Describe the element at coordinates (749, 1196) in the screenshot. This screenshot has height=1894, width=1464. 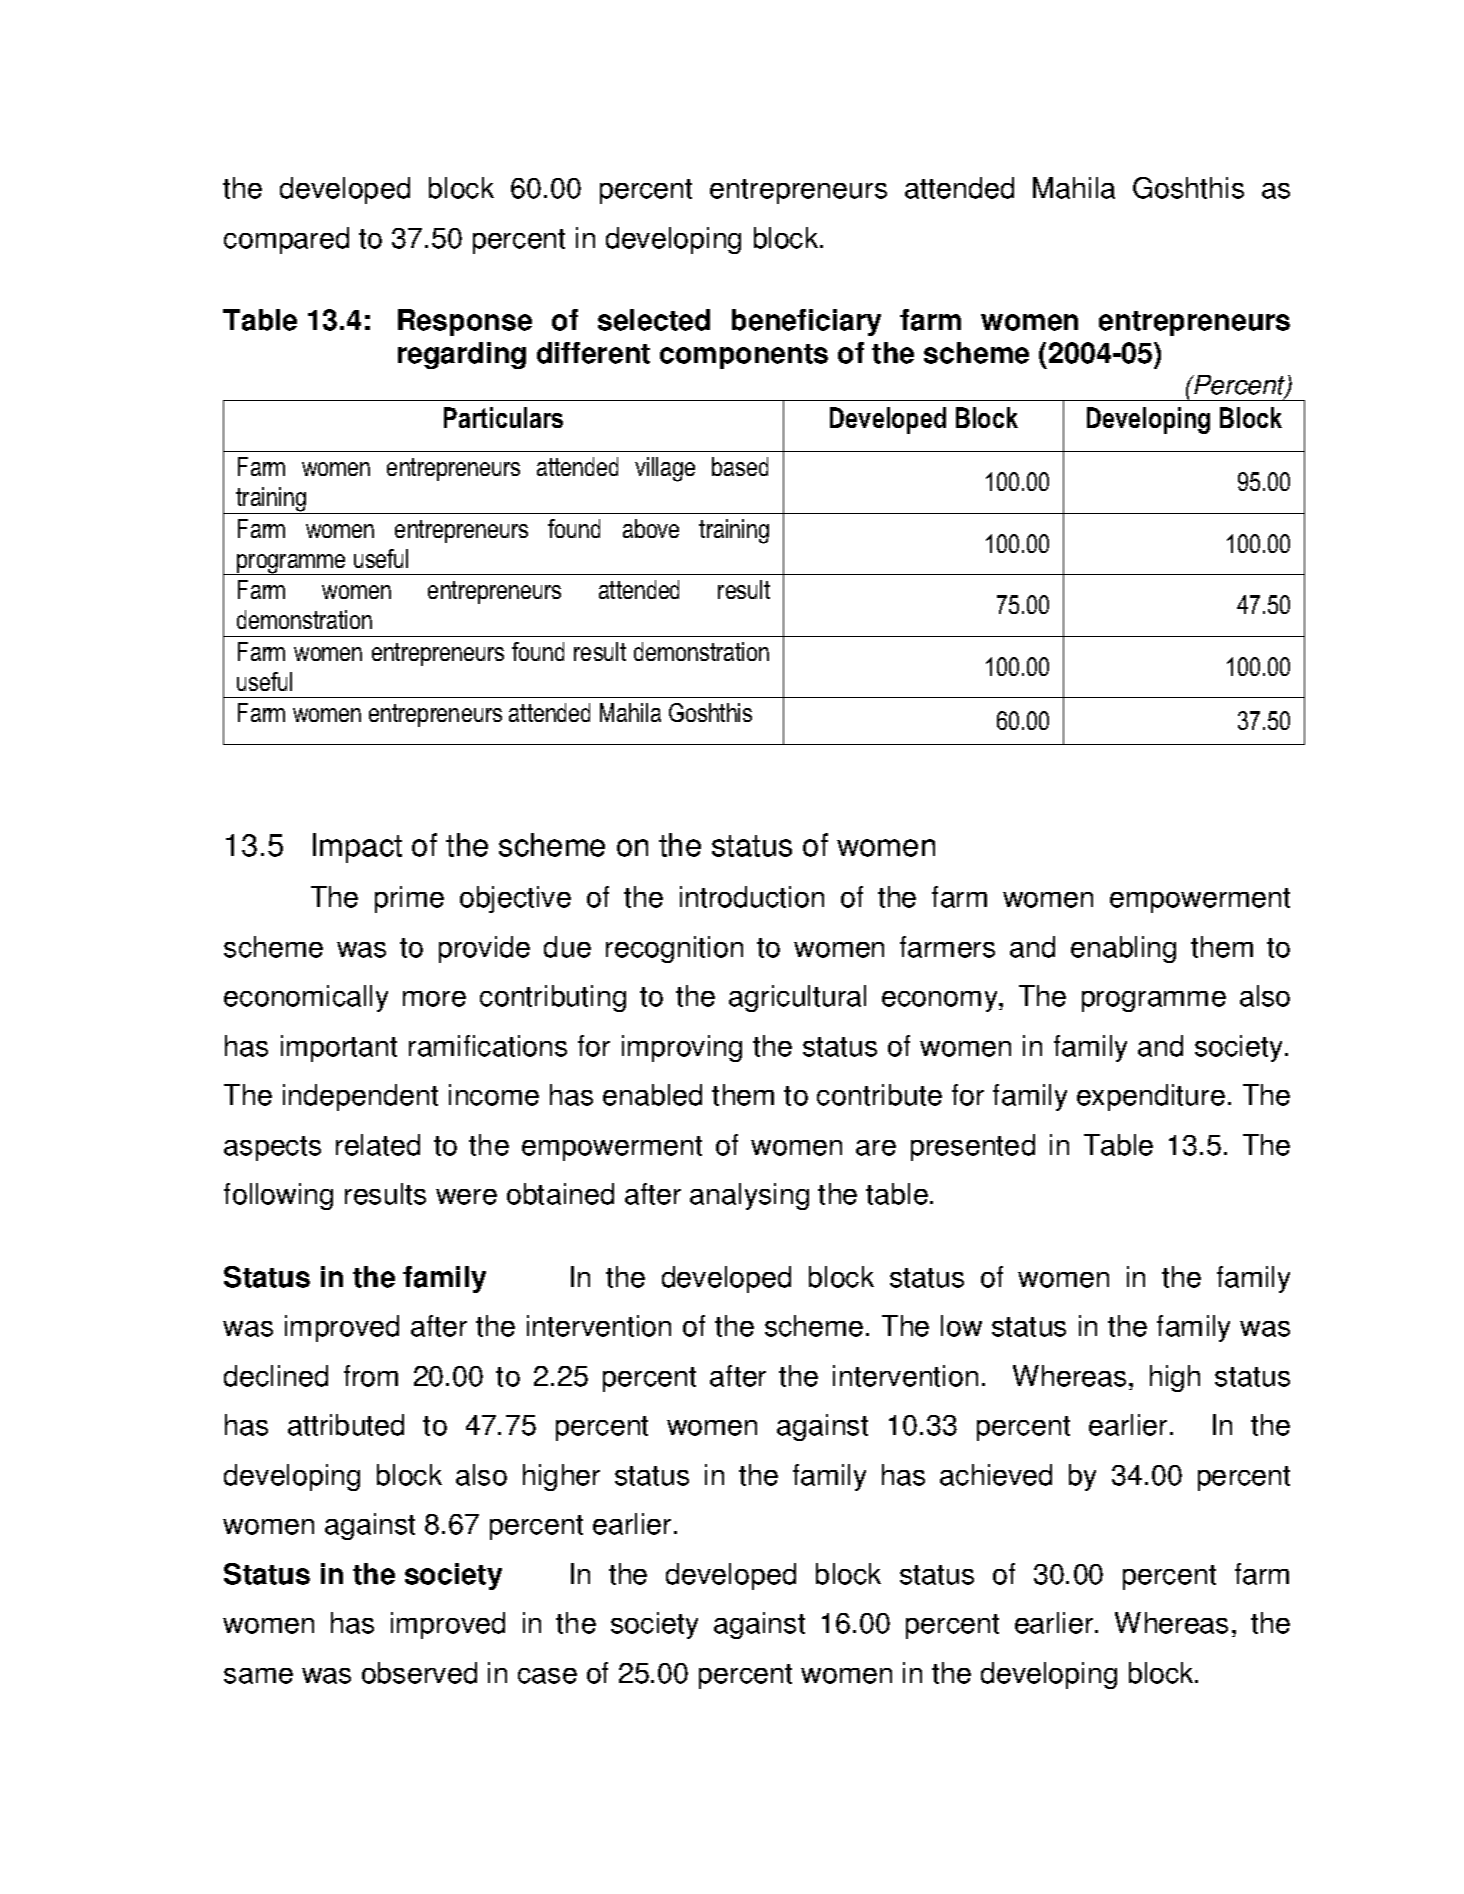
I see `analysing` at that location.
